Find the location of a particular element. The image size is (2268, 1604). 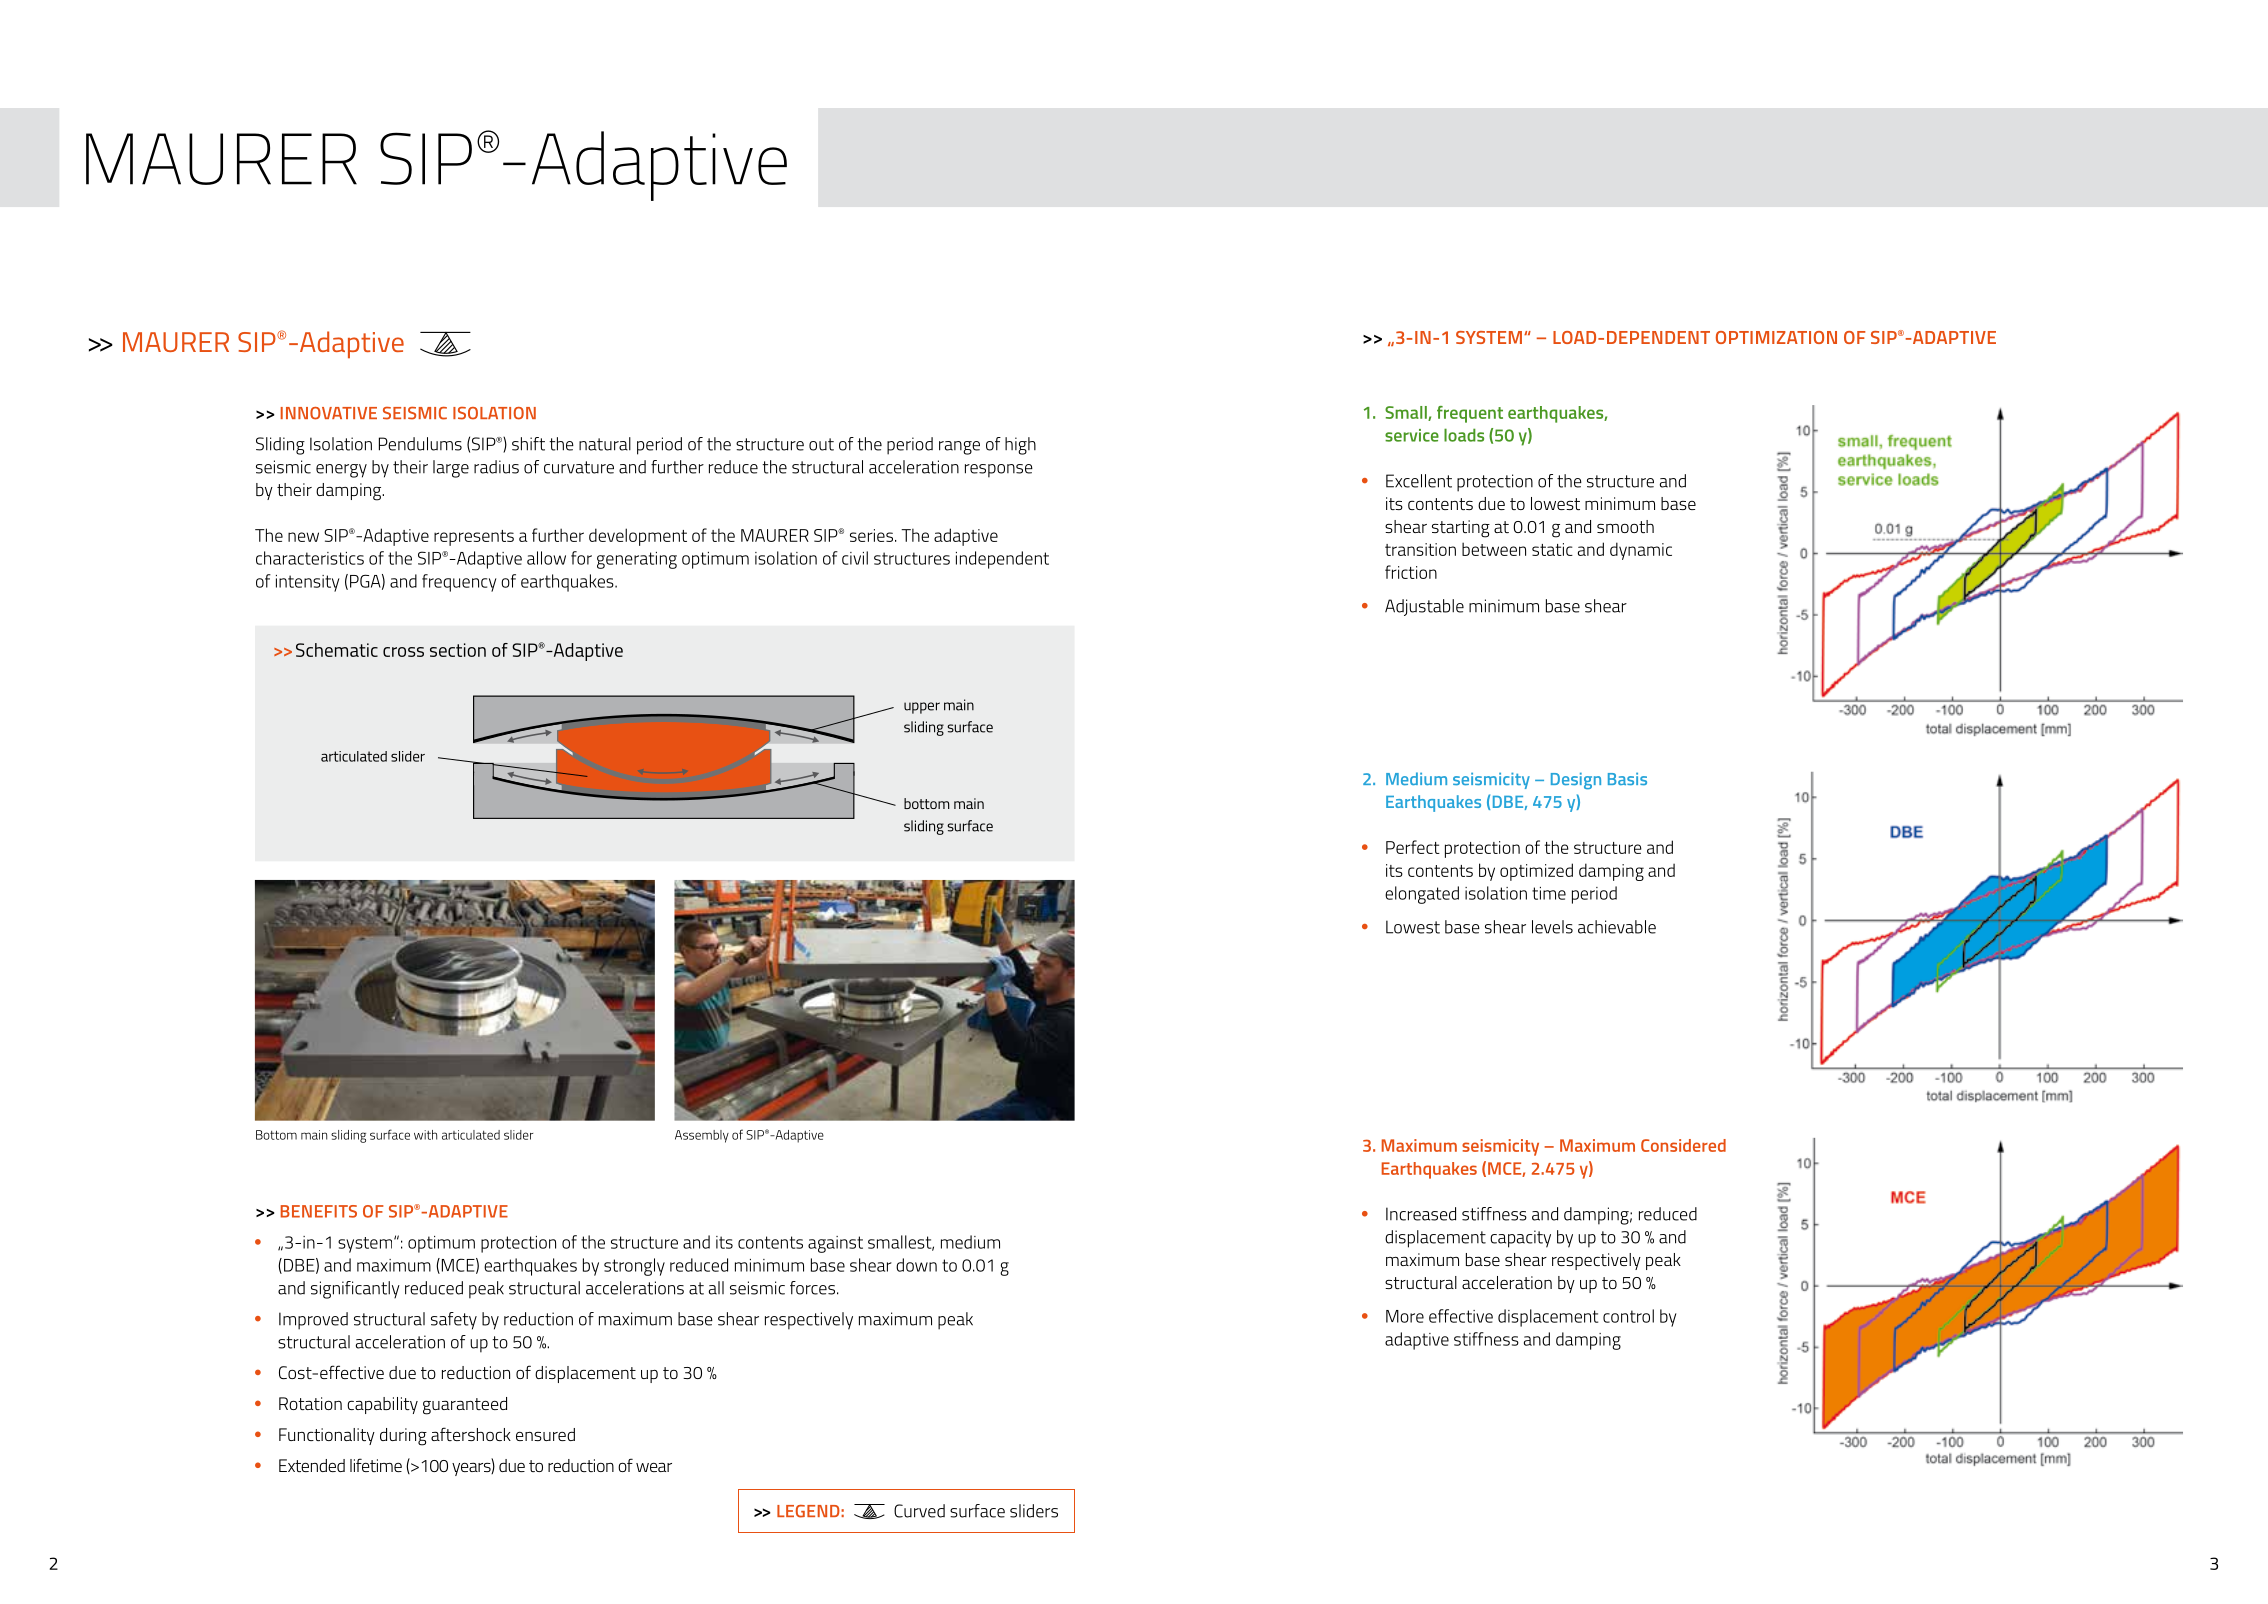

Curved is located at coordinates (919, 1511).
